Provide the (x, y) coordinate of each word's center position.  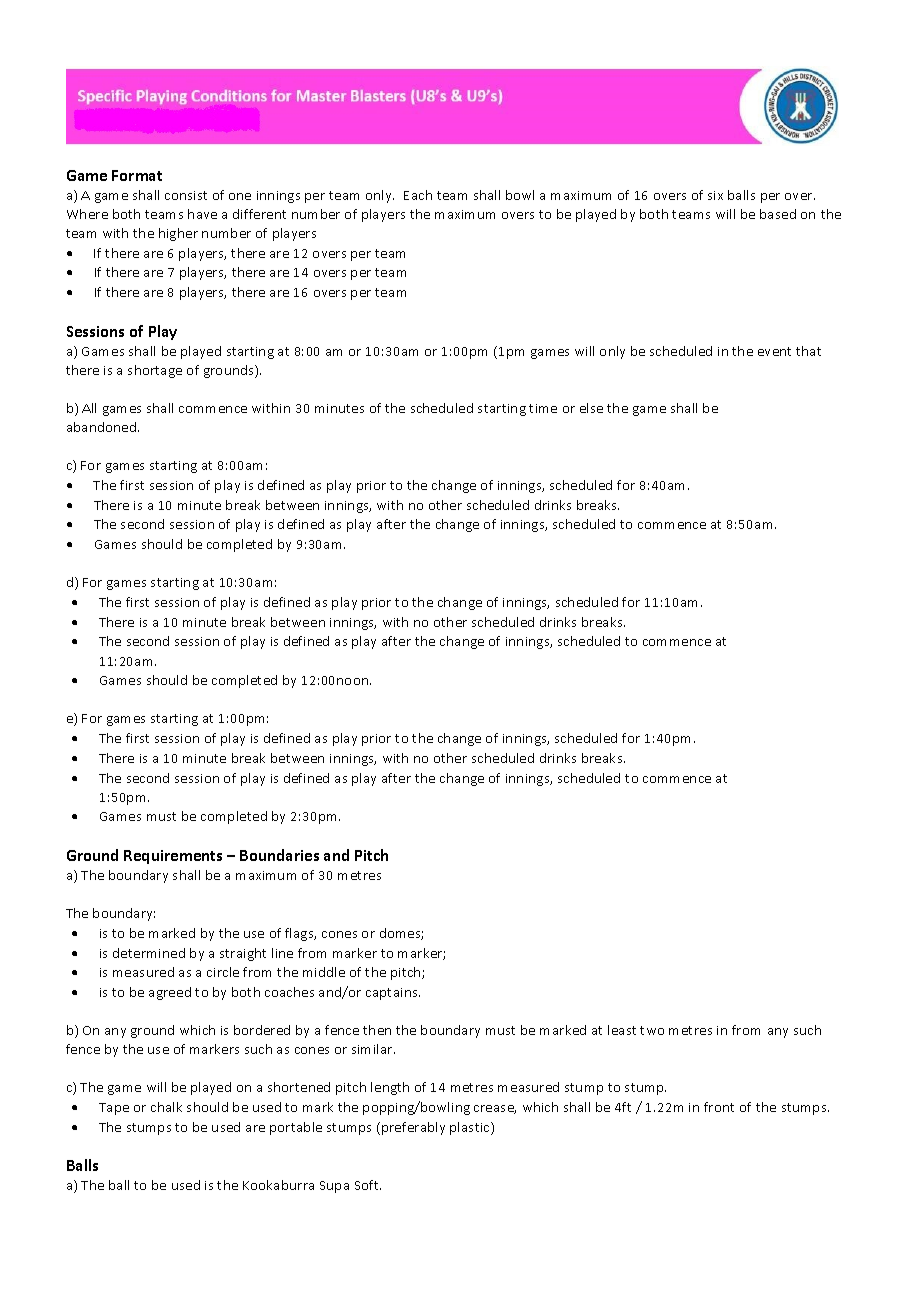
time (543, 408)
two (652, 1030)
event (774, 351)
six (715, 195)
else (591, 408)
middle (324, 972)
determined (149, 953)
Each (418, 195)
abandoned (103, 427)
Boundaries (279, 855)
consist (186, 195)
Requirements (173, 857)
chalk (166, 1107)
